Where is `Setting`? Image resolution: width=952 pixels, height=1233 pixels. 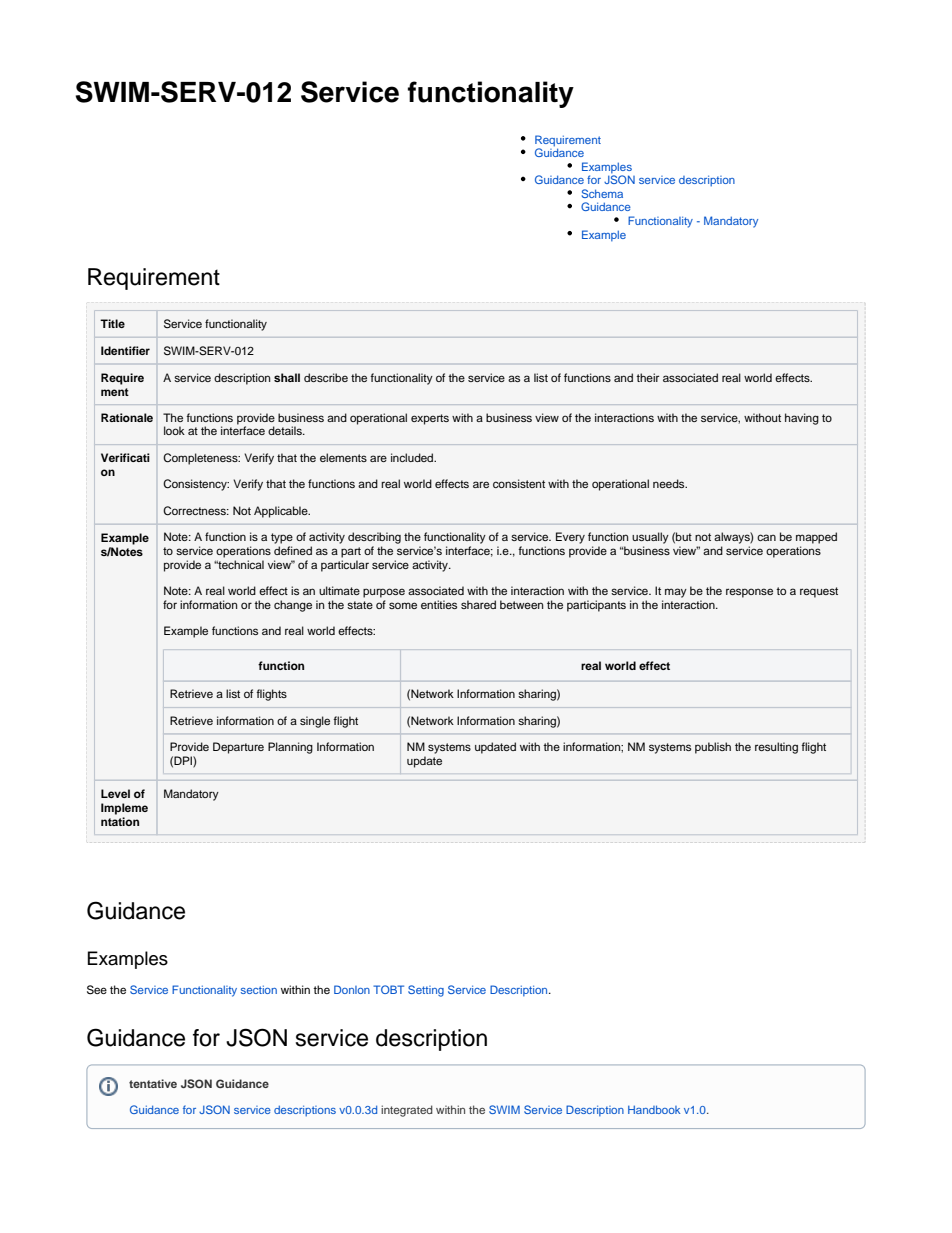
Setting is located at coordinates (426, 991).
